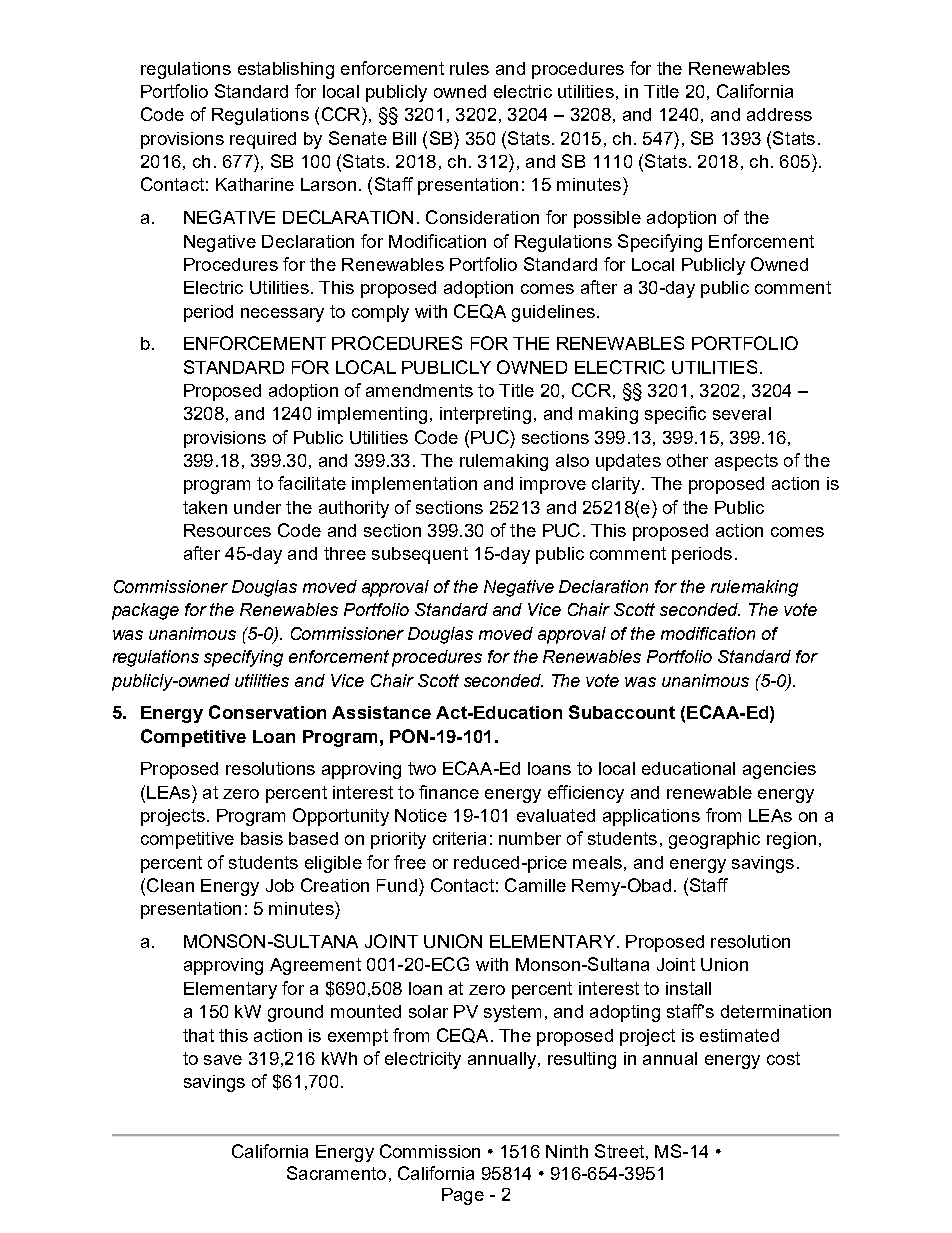 The height and width of the image is (1233, 952). I want to click on agencies, so click(779, 770).
